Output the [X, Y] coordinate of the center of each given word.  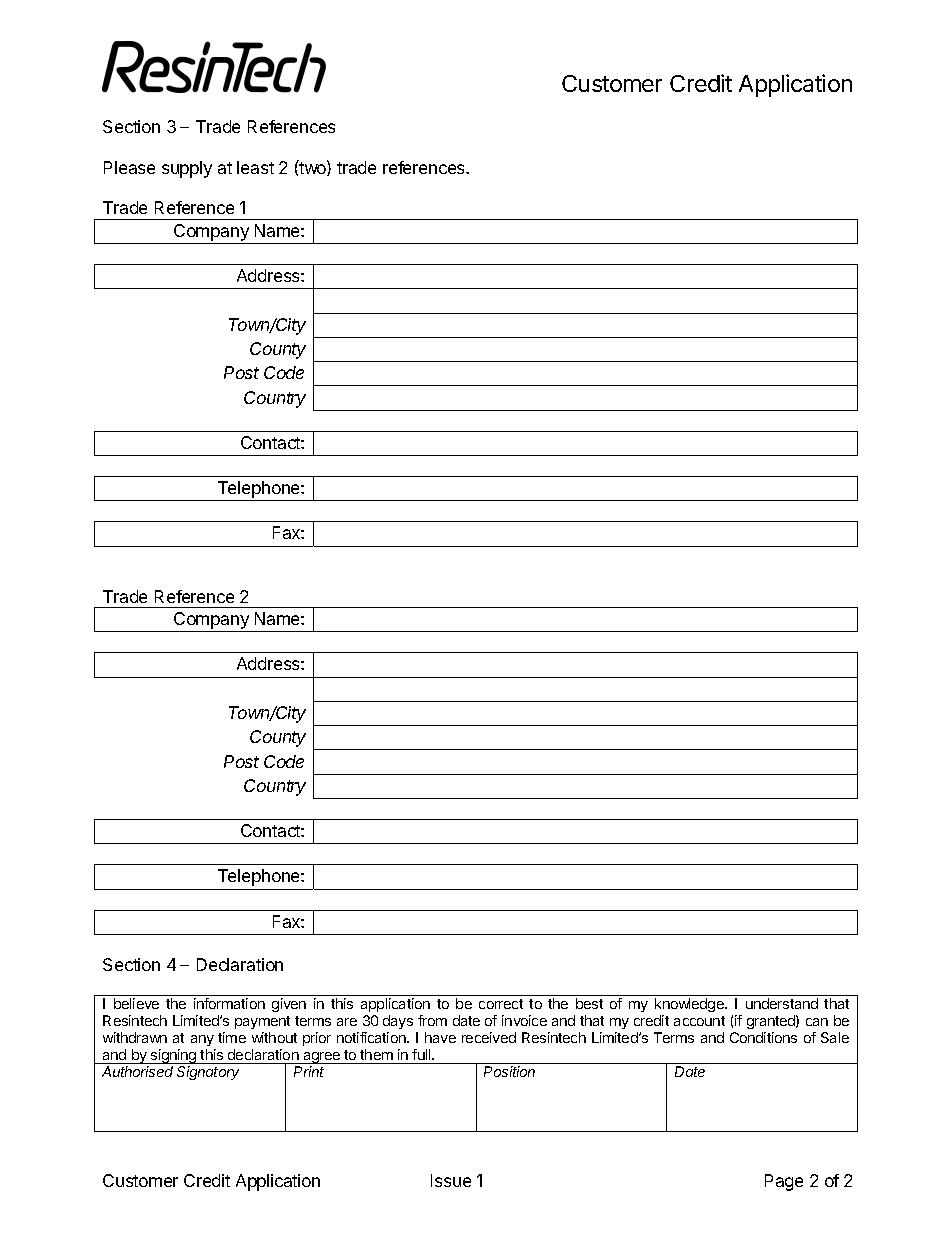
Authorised [137, 1071]
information [229, 1003]
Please [129, 167]
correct [501, 1004]
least [255, 167]
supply [187, 169]
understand [782, 1003]
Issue [451, 1180]
